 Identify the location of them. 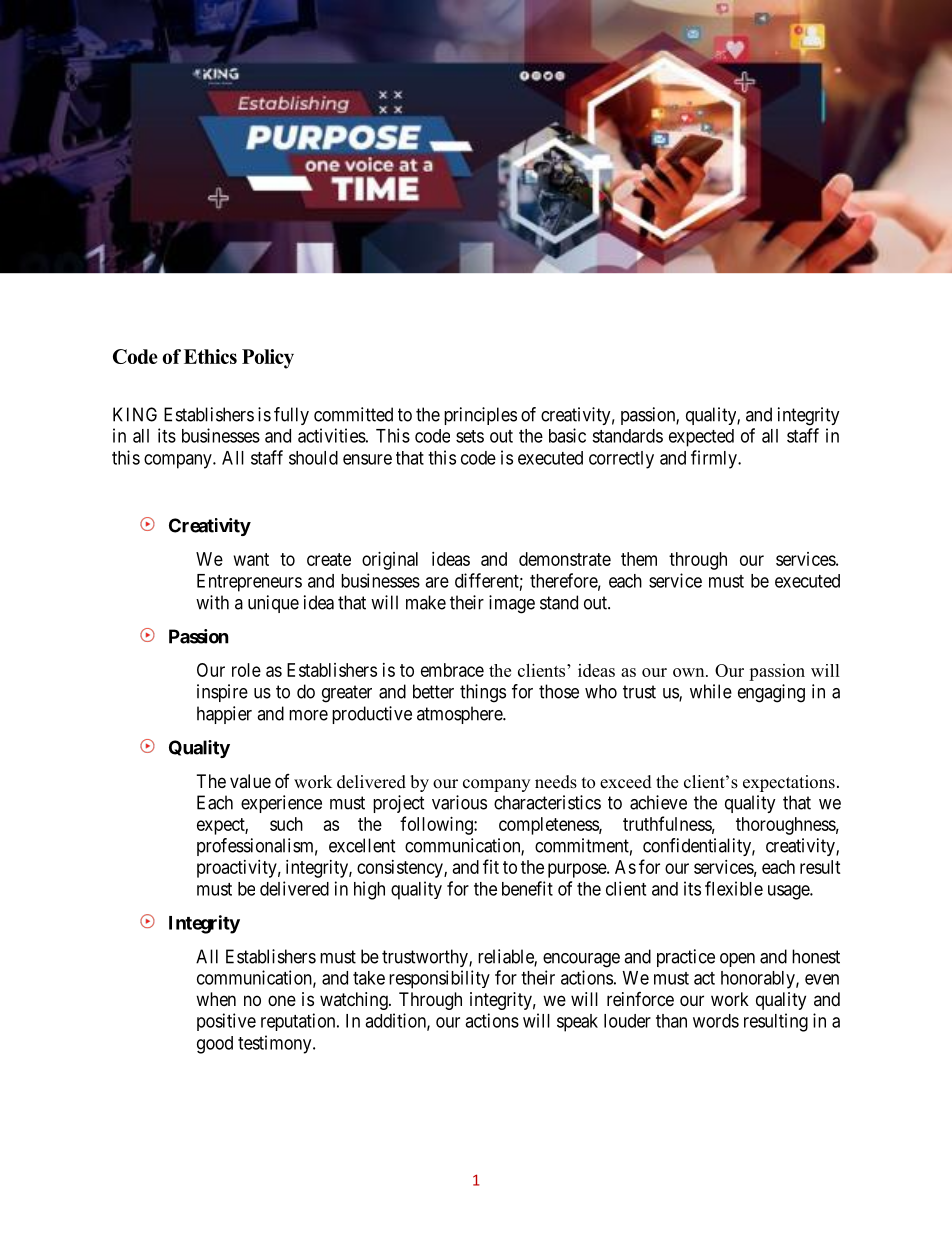
(639, 559).
